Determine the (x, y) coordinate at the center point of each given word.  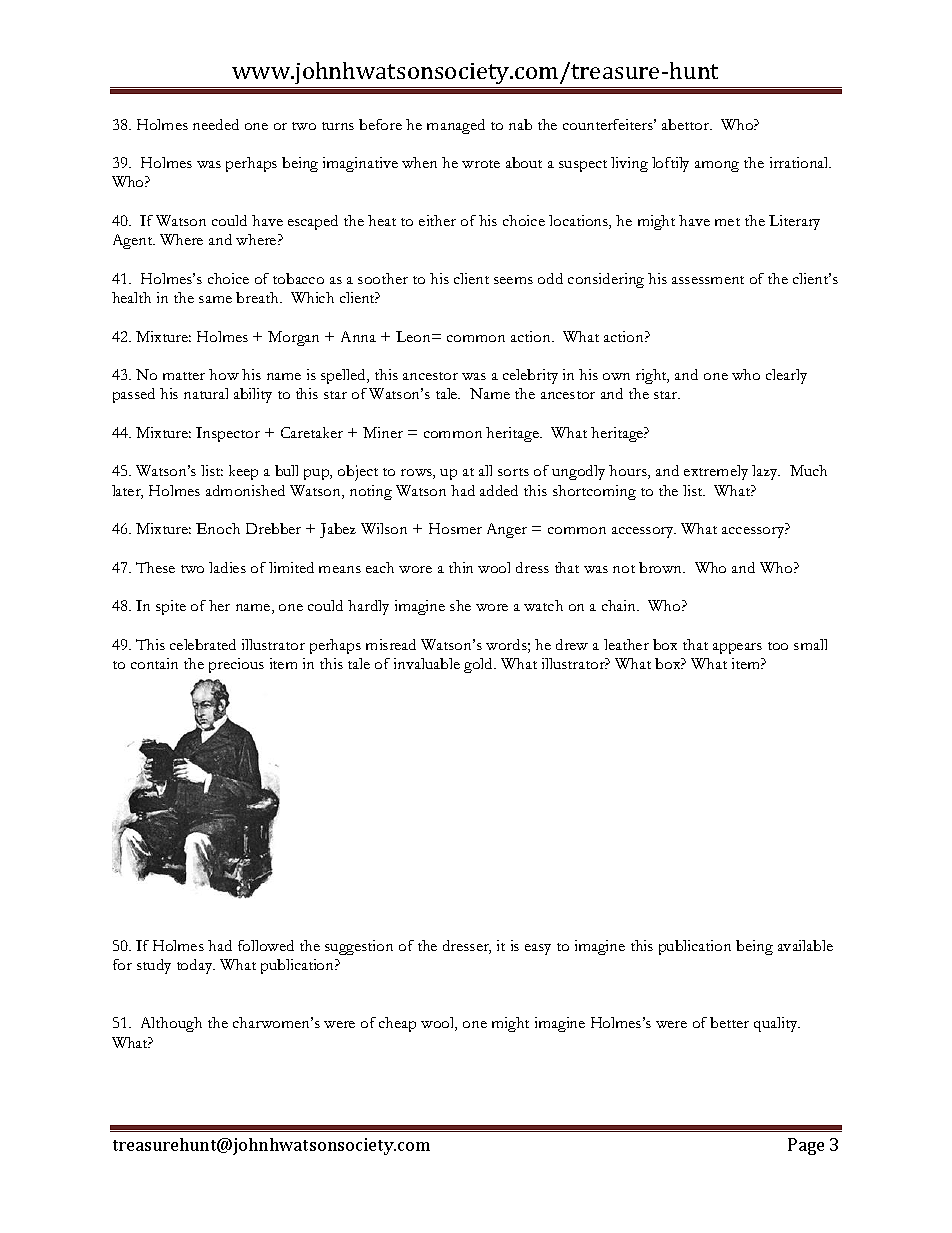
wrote (481, 164)
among (717, 166)
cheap (397, 1024)
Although (171, 1024)
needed (216, 124)
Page (806, 1146)
